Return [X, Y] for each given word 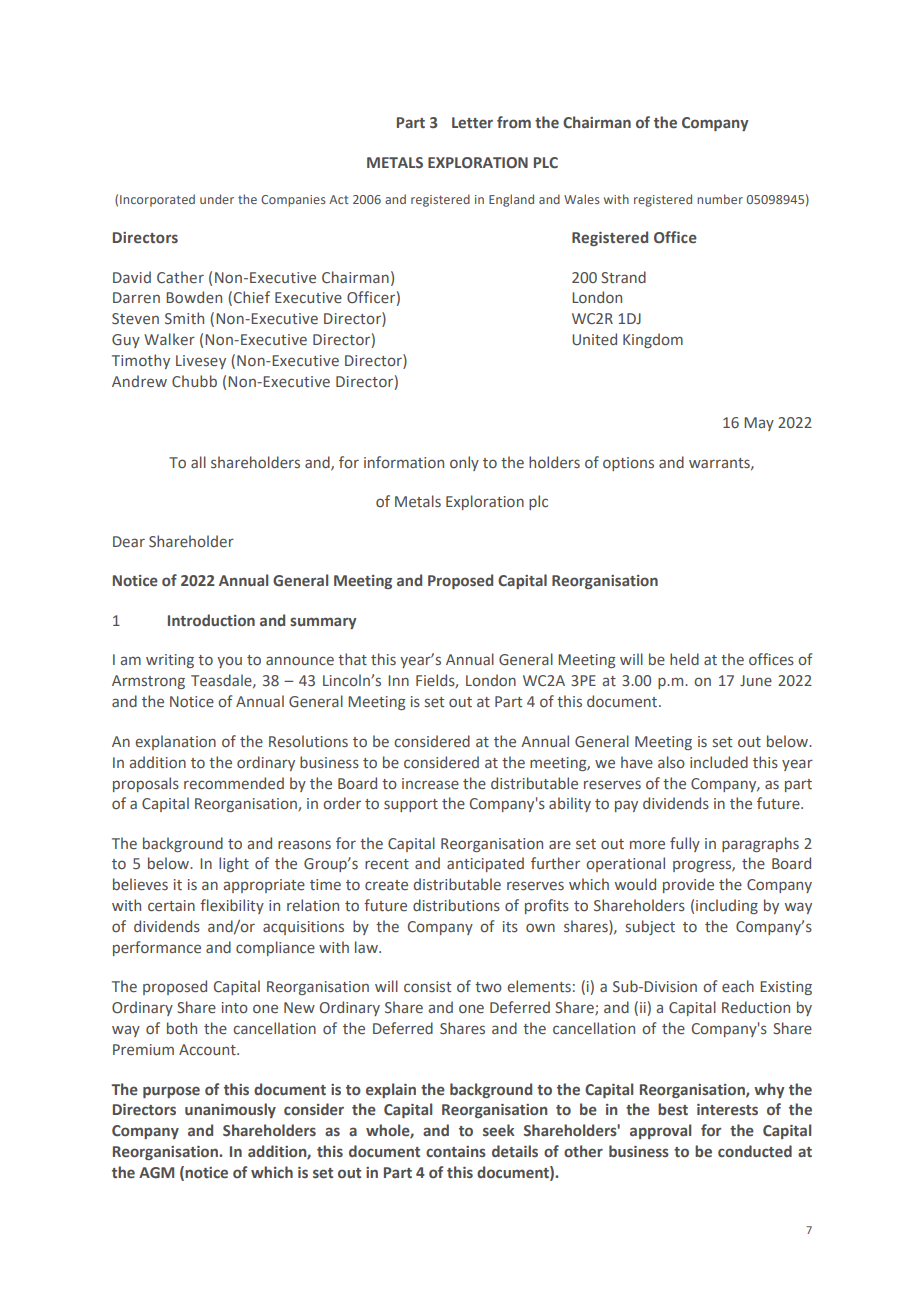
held [684, 659]
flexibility [232, 906]
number [720, 199]
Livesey [201, 362]
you [229, 662]
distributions [456, 905]
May [759, 424]
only [464, 463]
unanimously [230, 1110]
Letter [472, 123]
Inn [398, 680]
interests [727, 1110]
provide [688, 885]
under [217, 199]
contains [456, 1151]
